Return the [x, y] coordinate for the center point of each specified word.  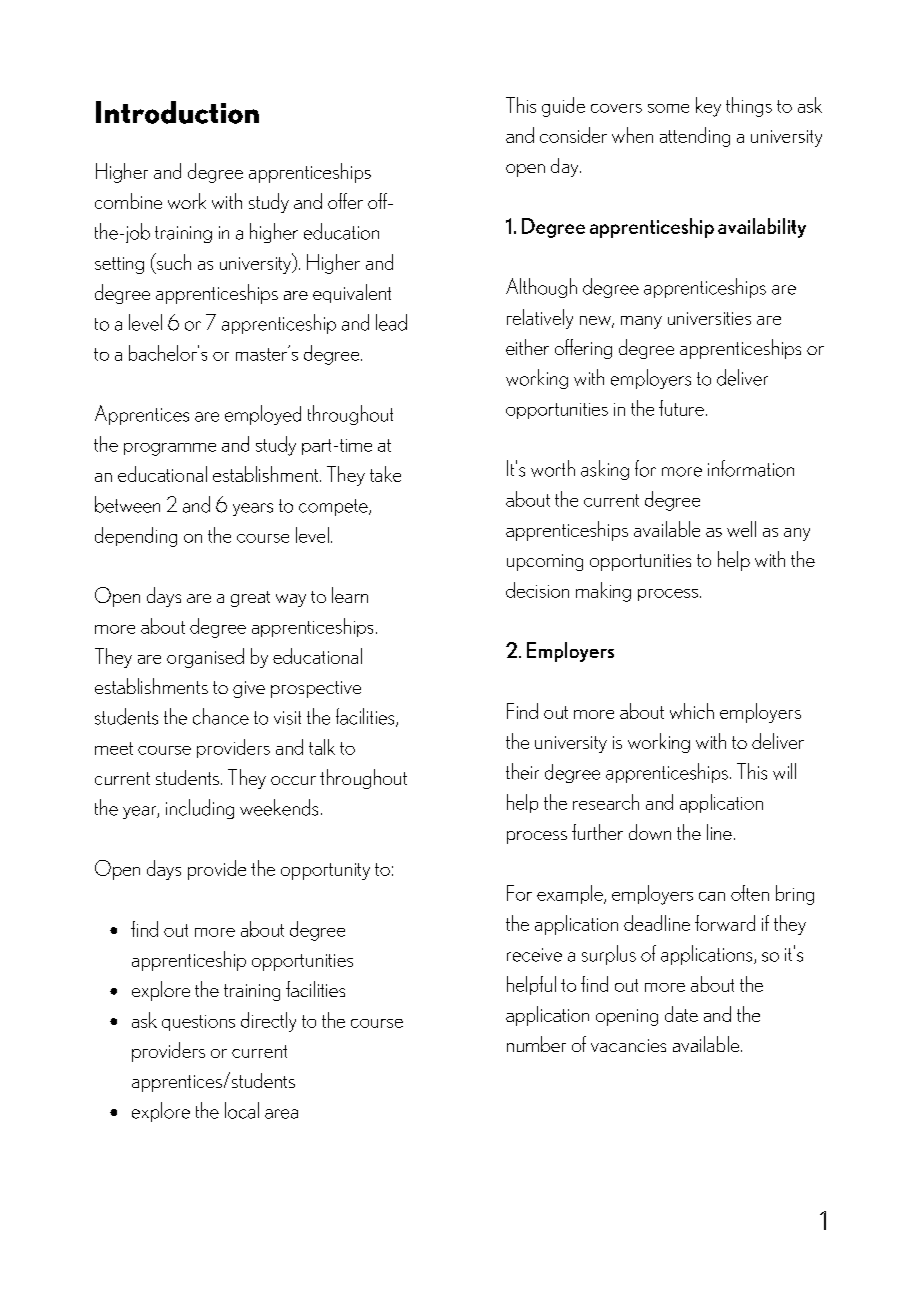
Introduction [177, 112]
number [536, 1044]
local [242, 1110]
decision [537, 590]
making [603, 592]
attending [695, 137]
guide [563, 107]
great [250, 599]
